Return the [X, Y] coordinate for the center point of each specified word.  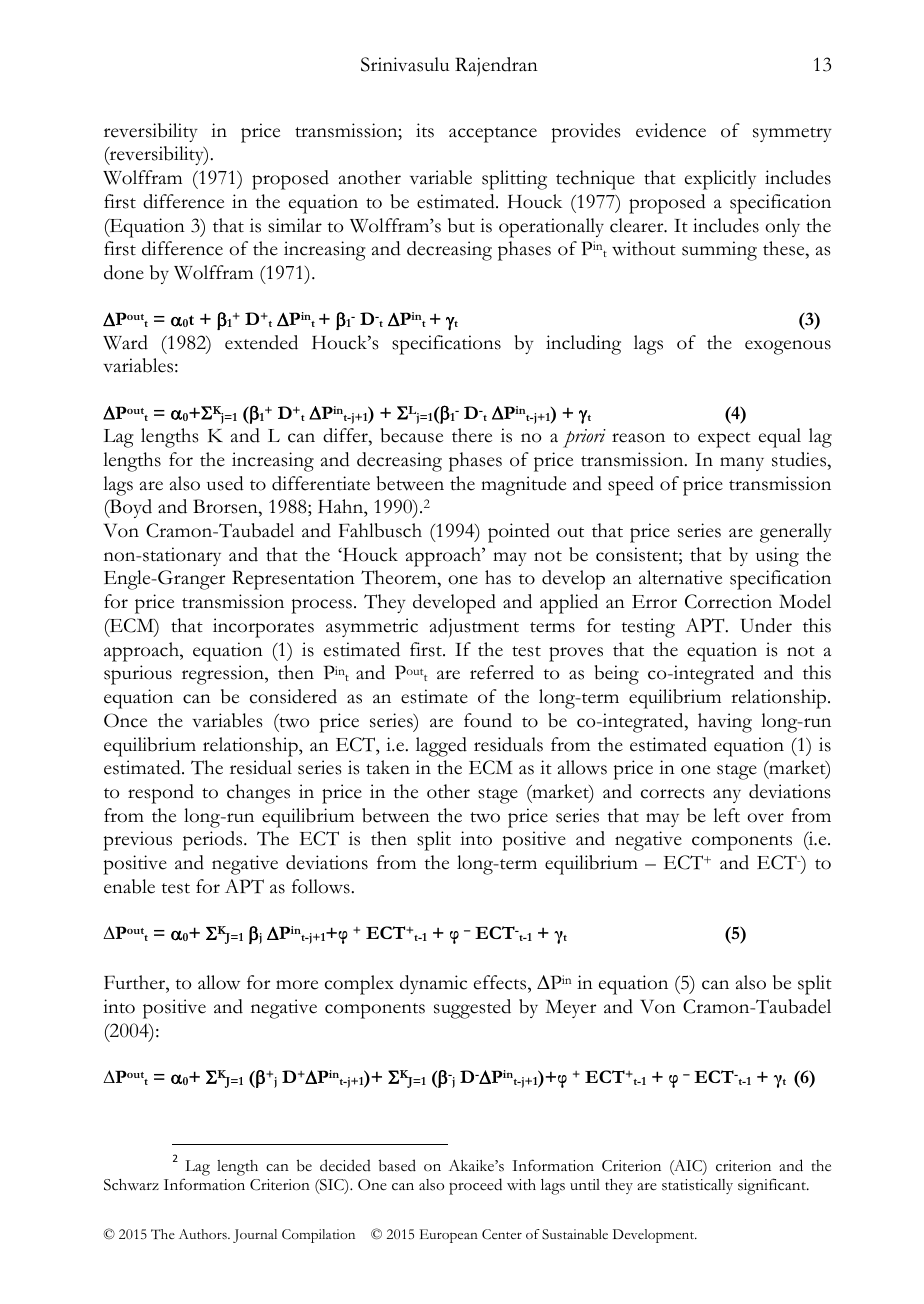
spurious [138, 675]
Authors [204, 1234]
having [725, 723]
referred [502, 672]
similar [295, 225]
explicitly [720, 180]
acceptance [493, 135]
